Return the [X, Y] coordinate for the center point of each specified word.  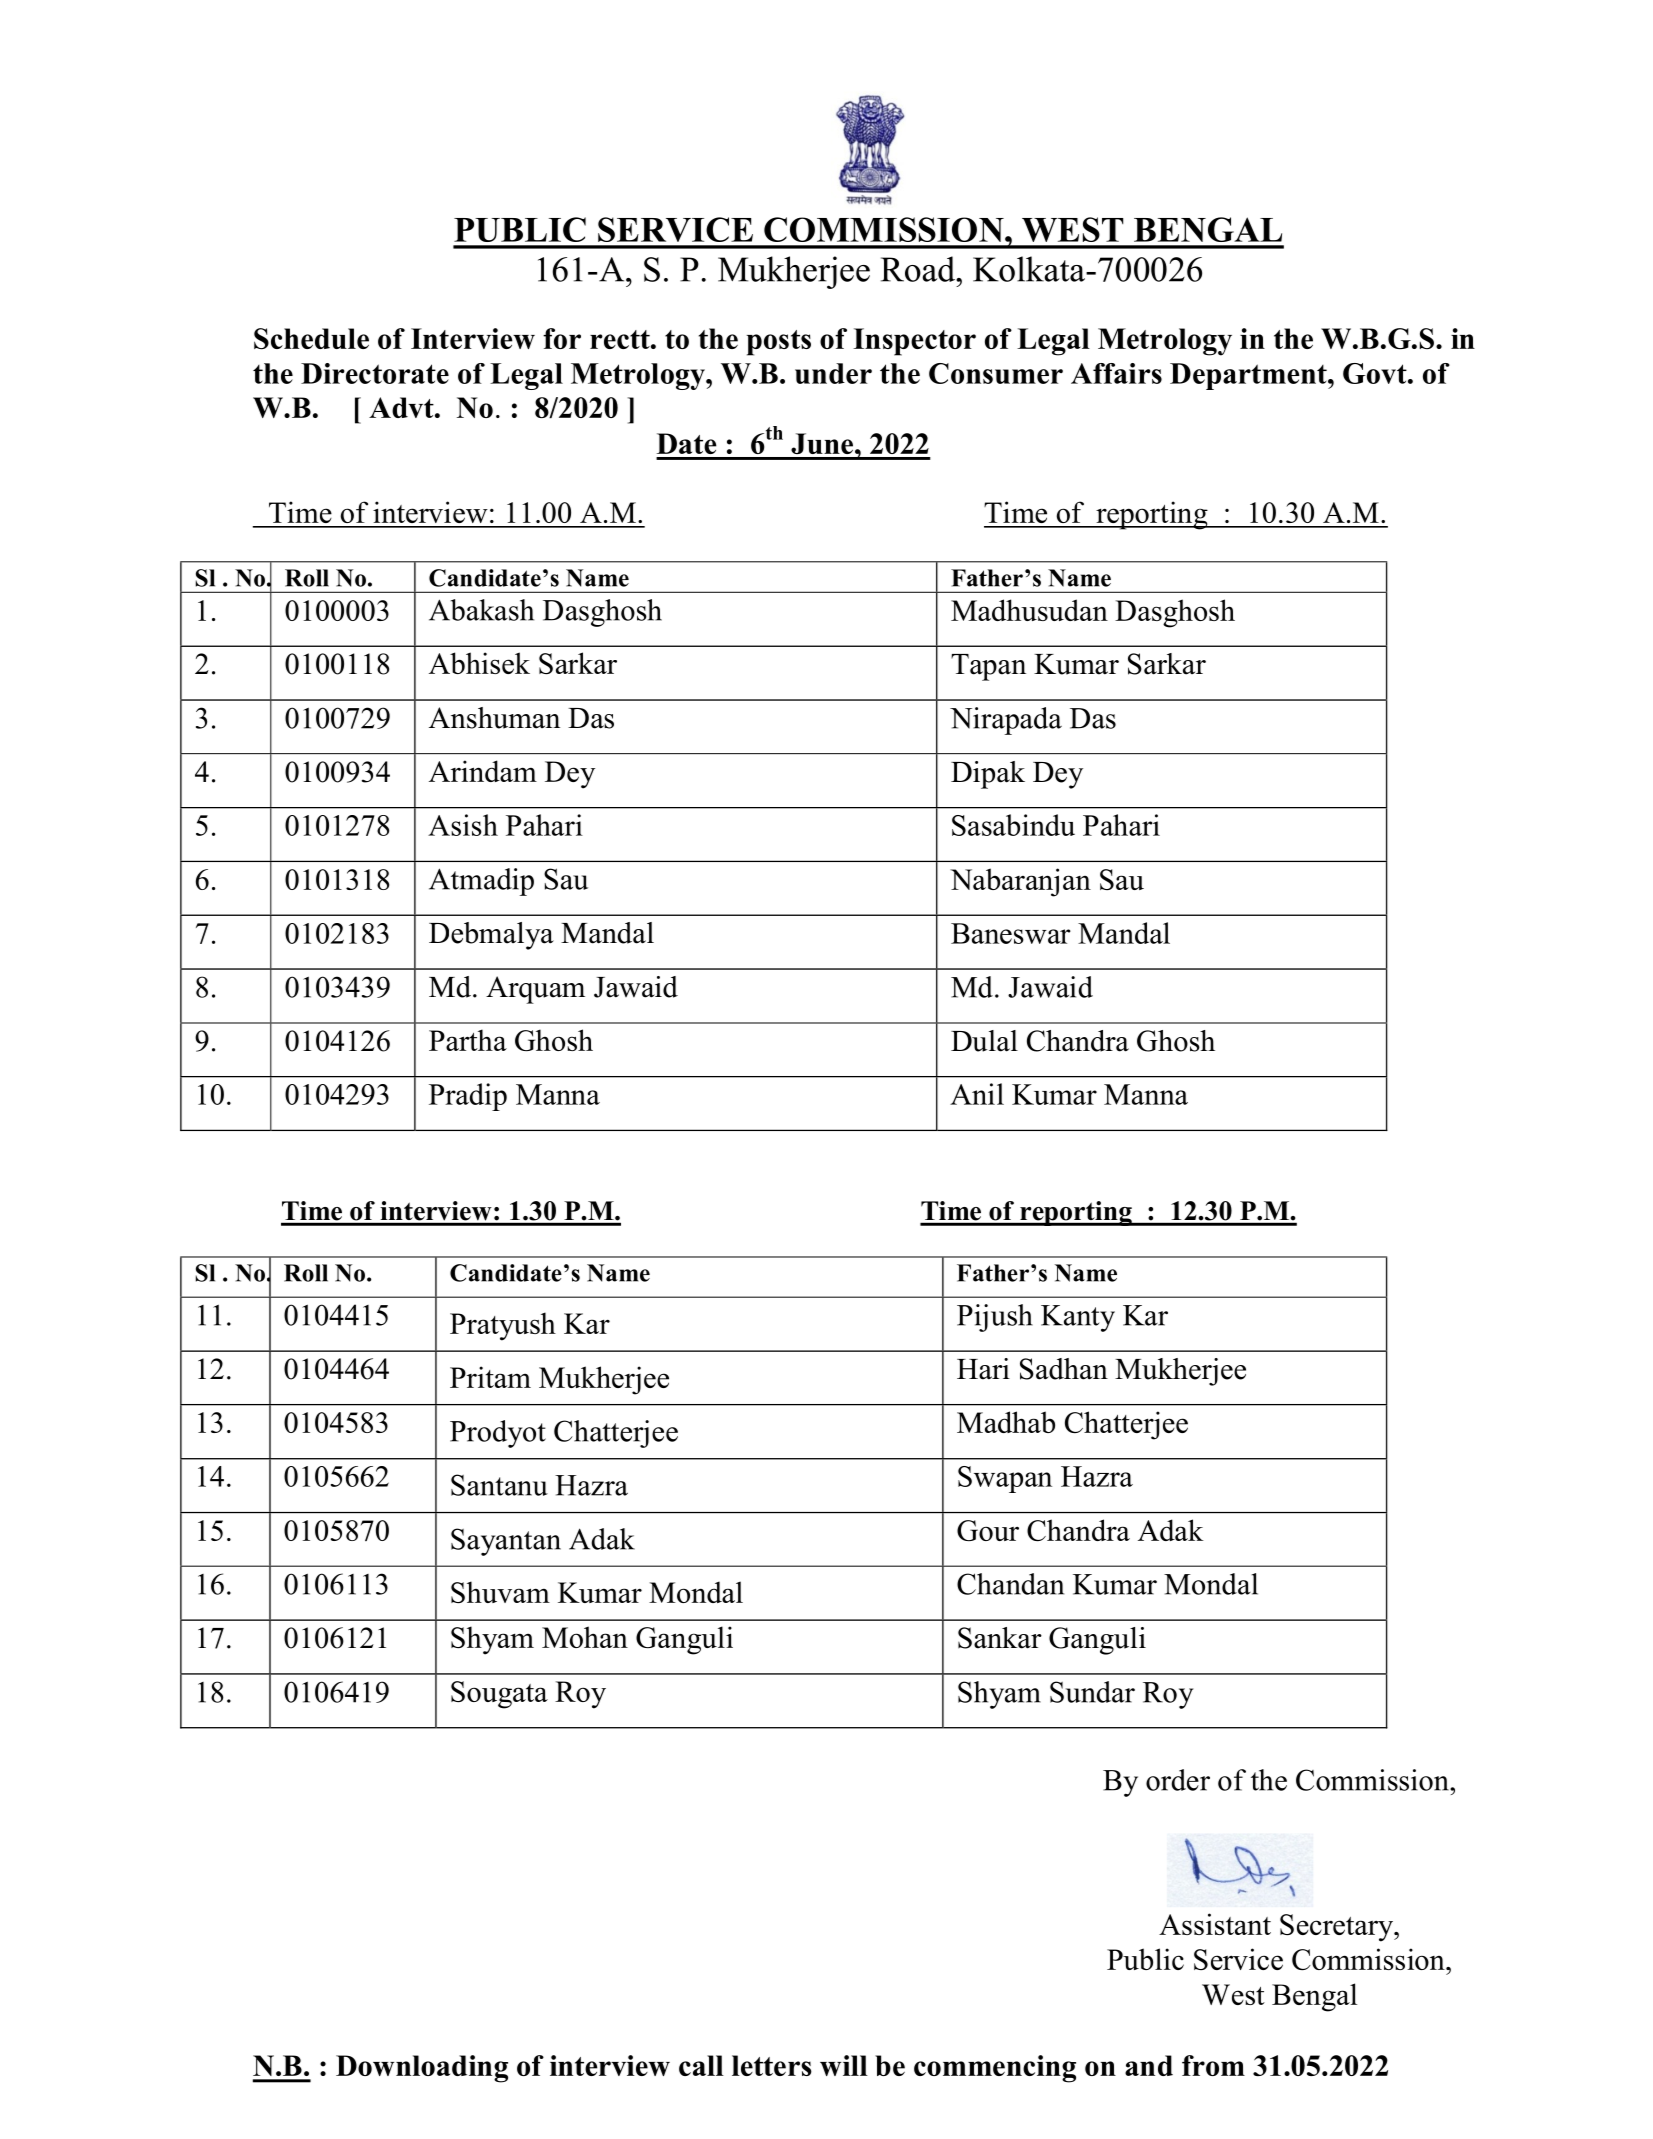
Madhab [1006, 1422]
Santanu [499, 1485]
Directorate [375, 373]
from [1213, 2065]
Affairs [1116, 373]
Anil [977, 1094]
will [844, 2065]
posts [778, 343]
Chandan [1010, 1584]
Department [1249, 376]
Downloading [422, 2069]
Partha [468, 1040]
